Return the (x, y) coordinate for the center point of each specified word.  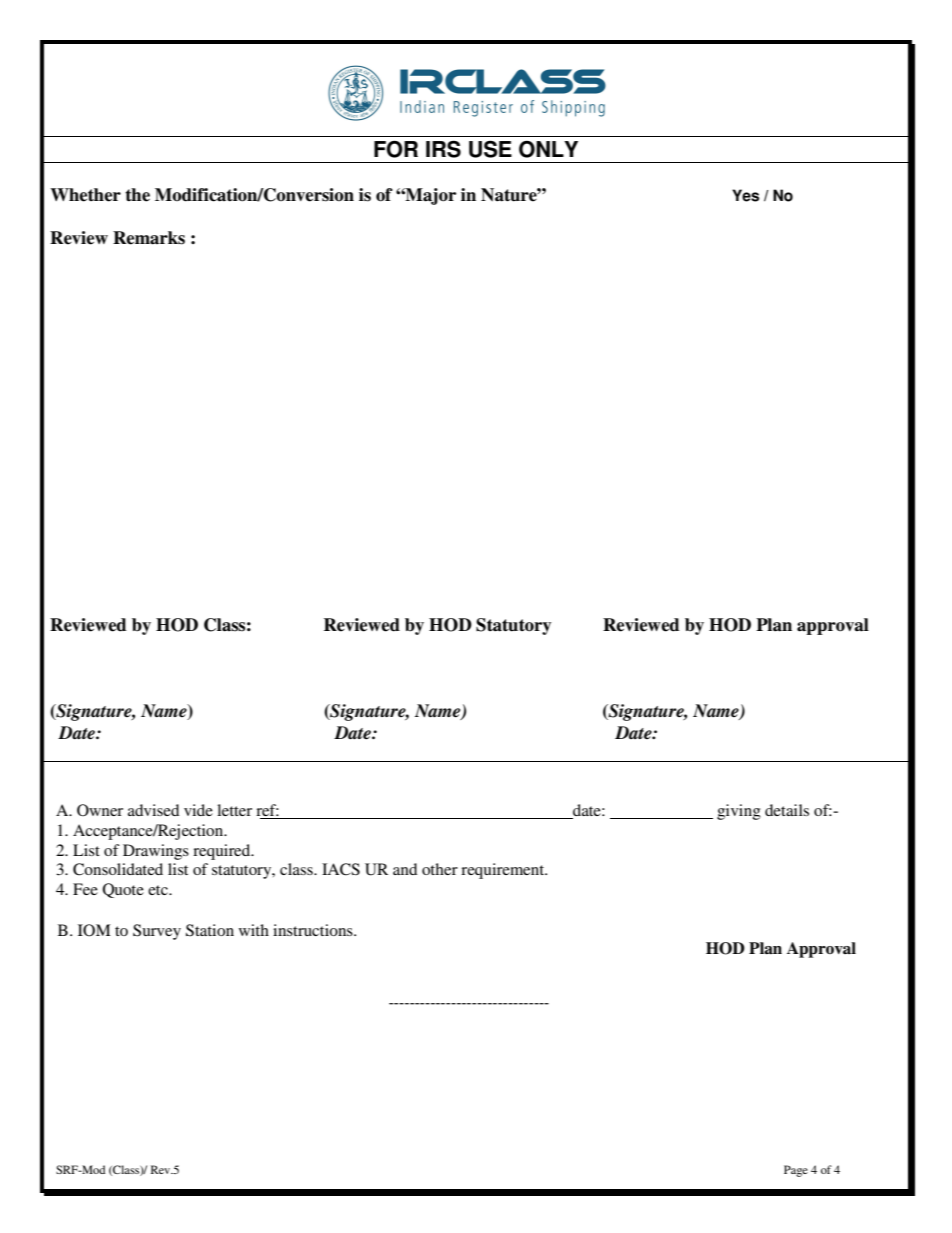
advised (153, 810)
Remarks (149, 238)
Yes (745, 195)
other (440, 869)
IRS (443, 149)
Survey (157, 932)
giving (739, 812)
